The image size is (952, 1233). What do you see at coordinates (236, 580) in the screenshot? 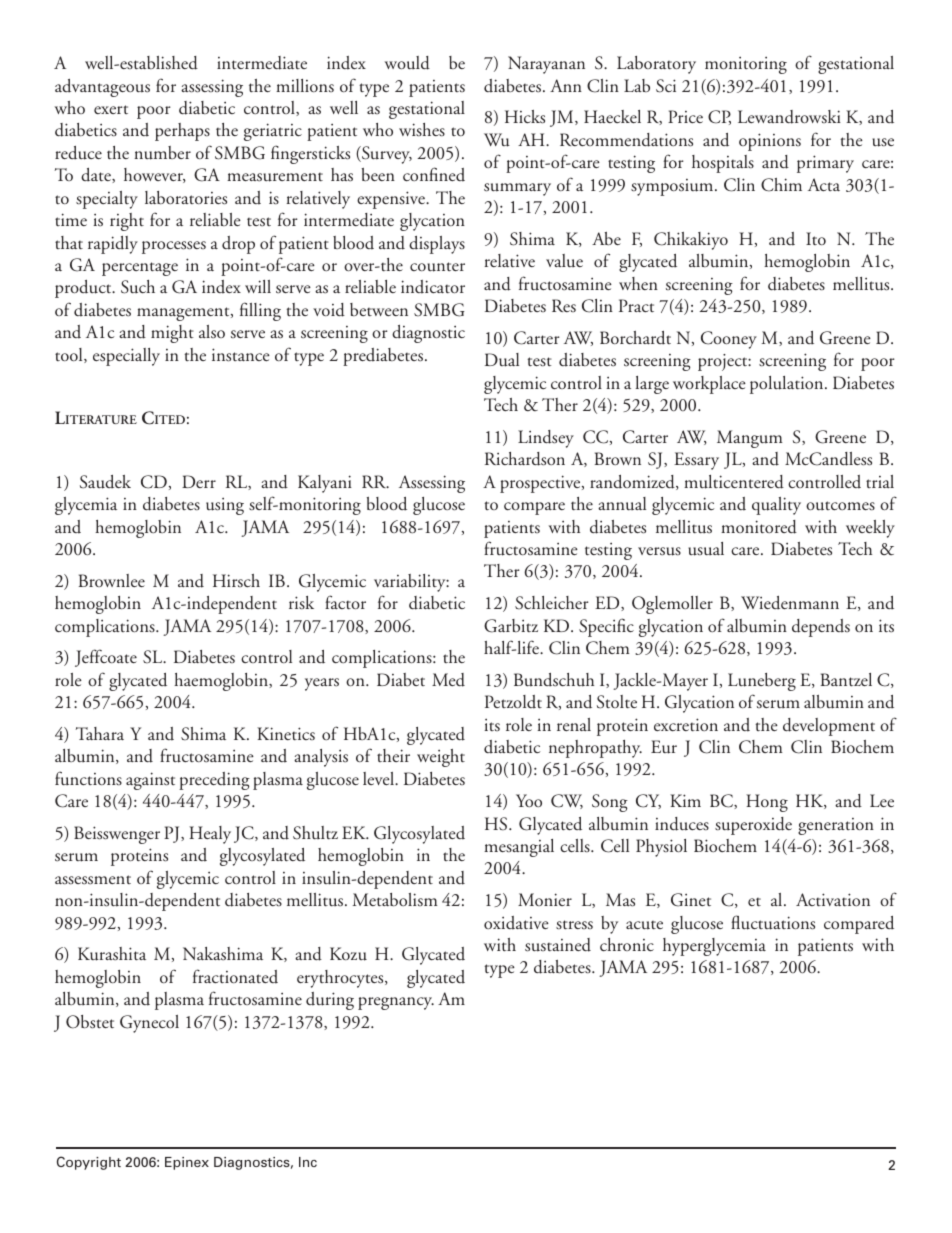
I see `Hirsch` at bounding box center [236, 580].
